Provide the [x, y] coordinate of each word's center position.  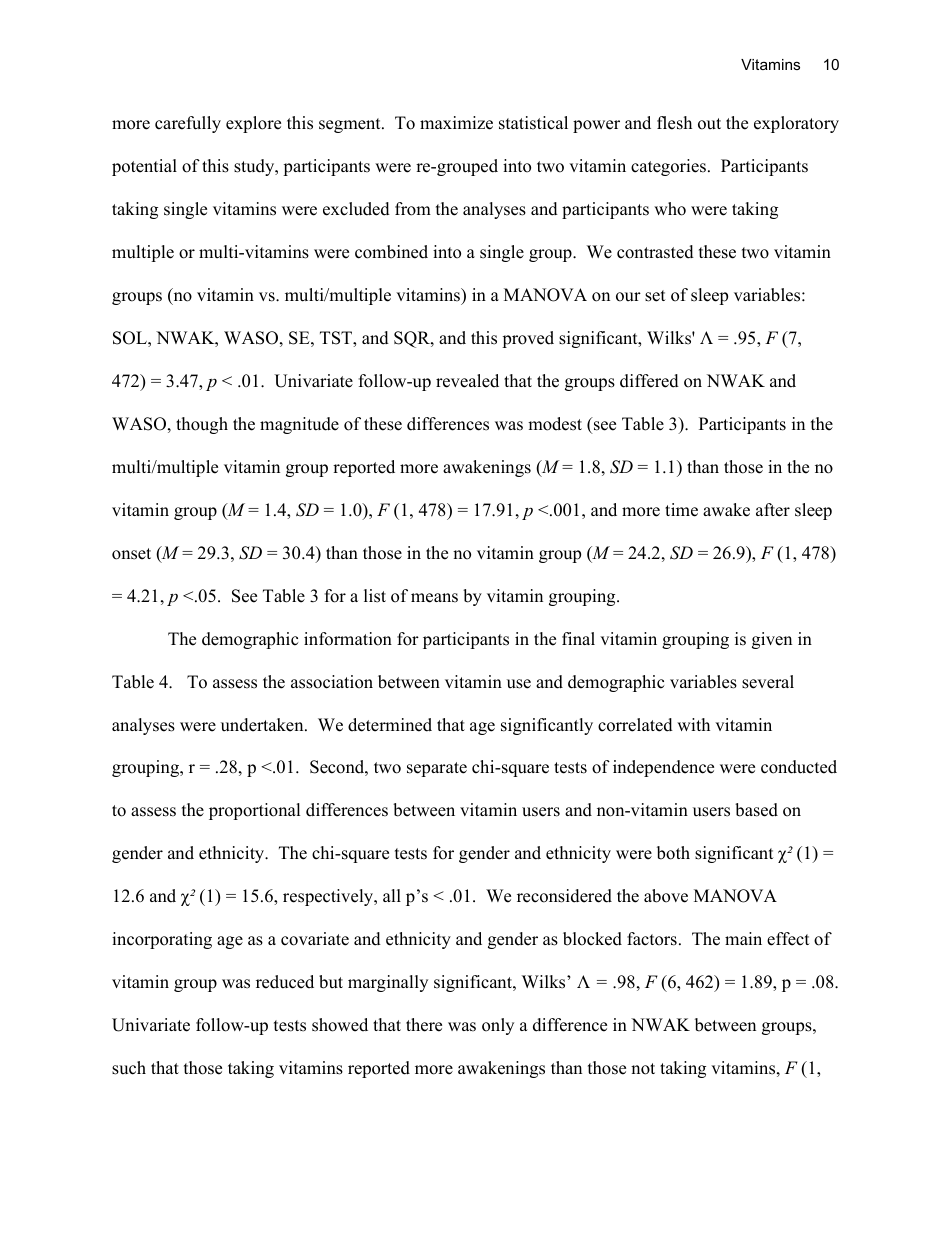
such [129, 1068]
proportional [255, 811]
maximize [456, 123]
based [756, 810]
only [498, 1026]
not [643, 1069]
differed [649, 381]
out [709, 124]
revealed [467, 381]
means [434, 598]
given [772, 640]
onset [131, 554]
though [202, 425]
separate [437, 769]
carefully [188, 124]
